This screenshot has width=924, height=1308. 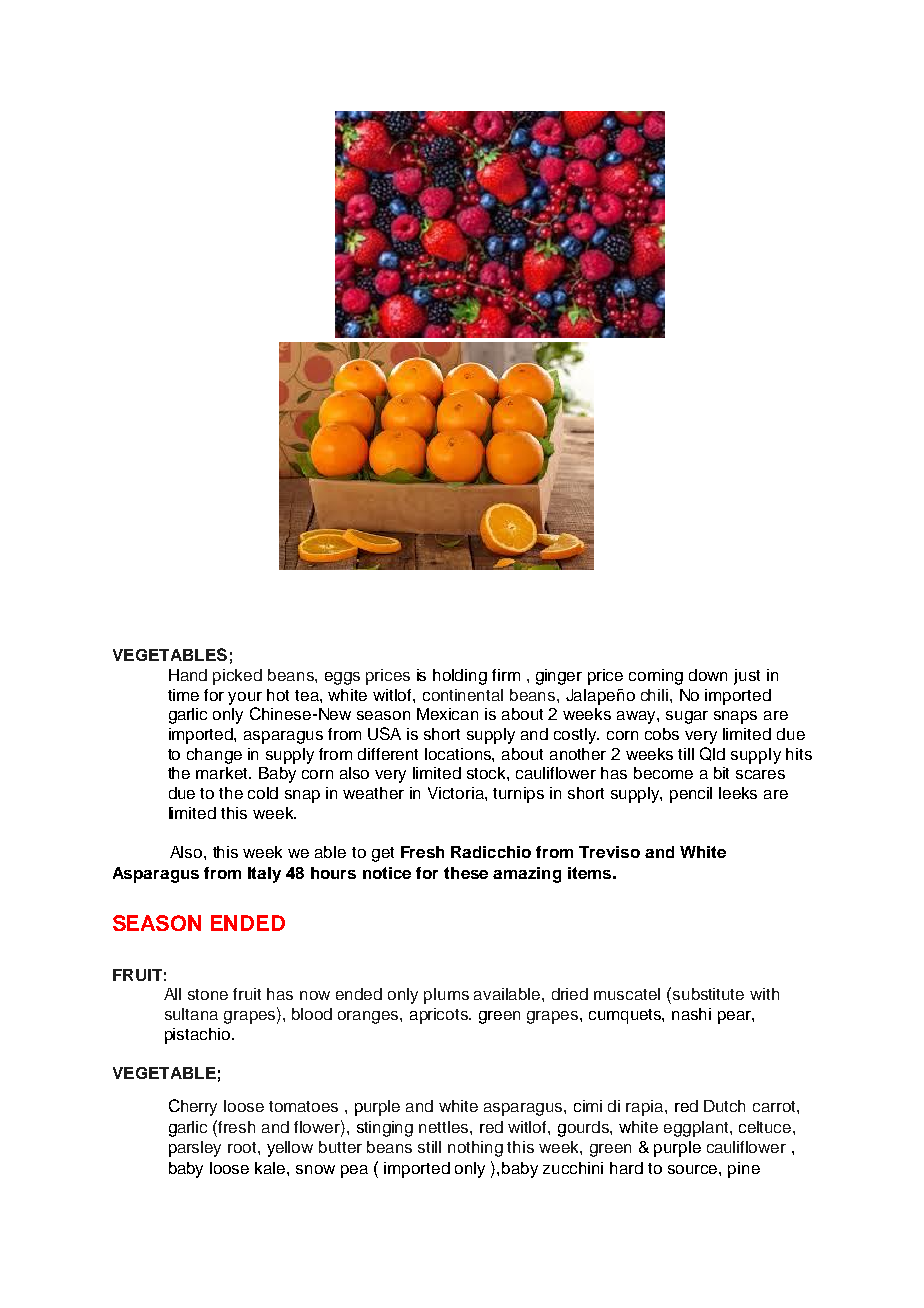 I want to click on pencil, so click(x=691, y=795).
